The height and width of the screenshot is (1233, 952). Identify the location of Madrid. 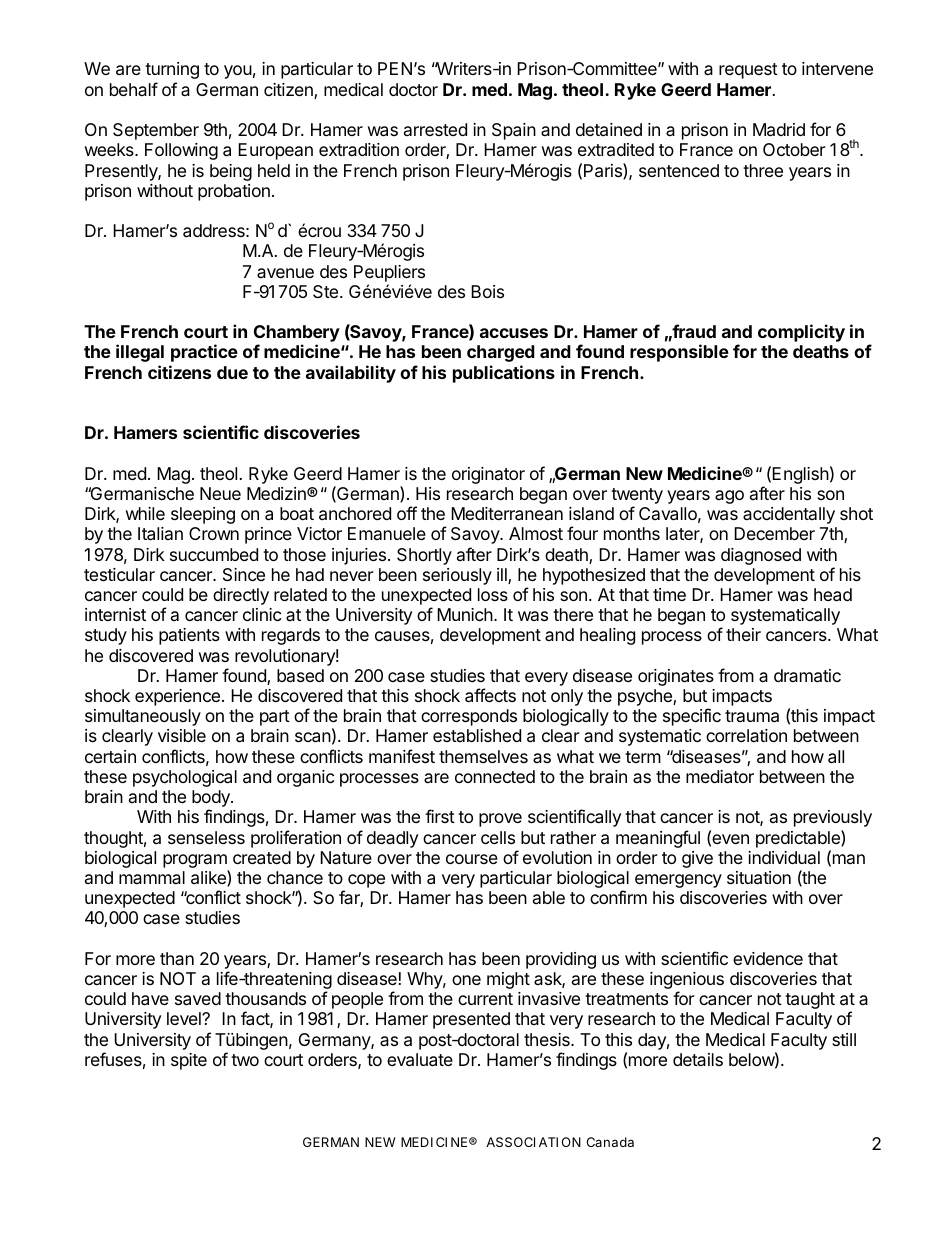
(779, 130).
